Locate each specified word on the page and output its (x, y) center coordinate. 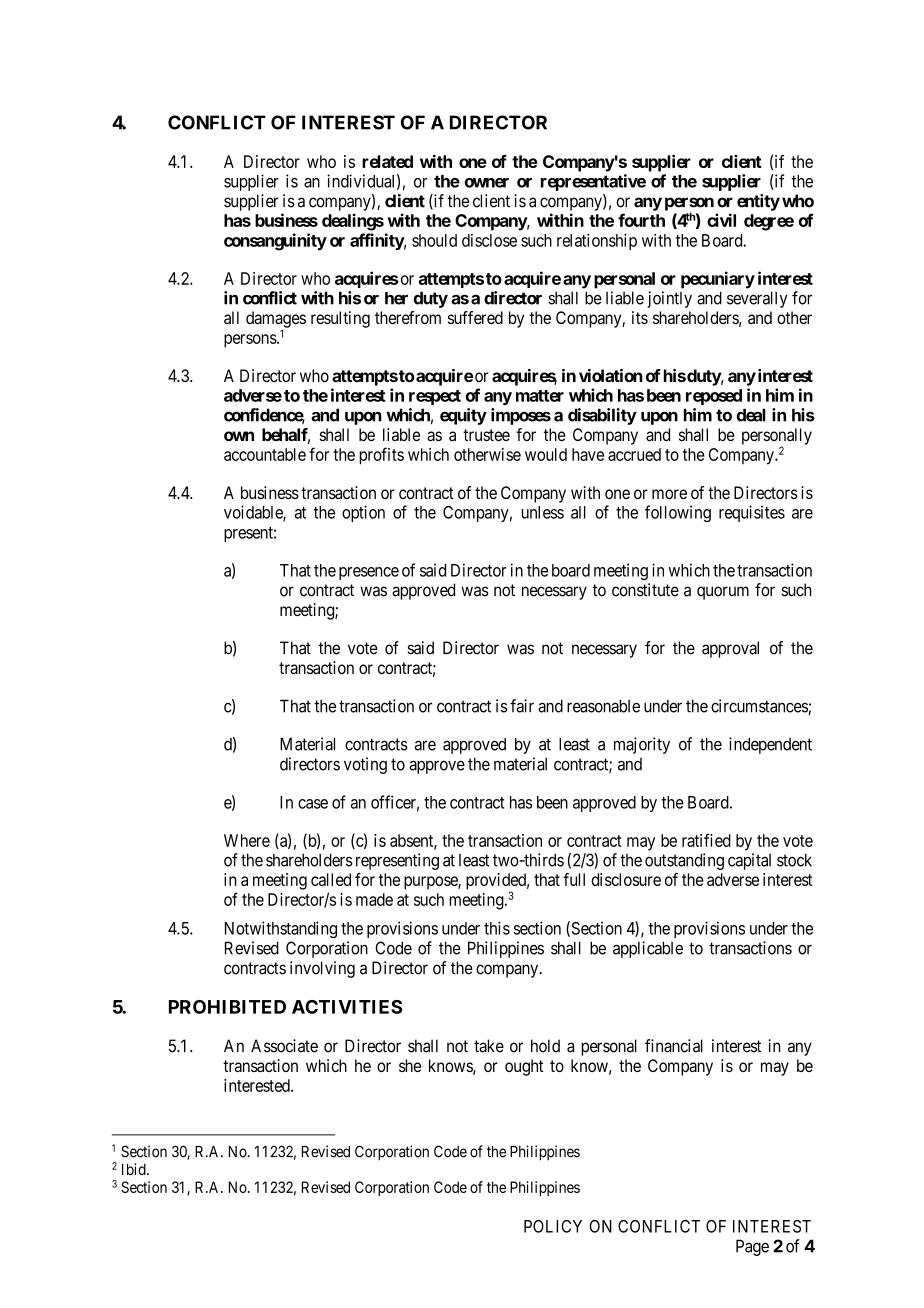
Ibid (135, 1169)
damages (276, 320)
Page (752, 1247)
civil (721, 220)
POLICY (553, 1226)
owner (487, 183)
